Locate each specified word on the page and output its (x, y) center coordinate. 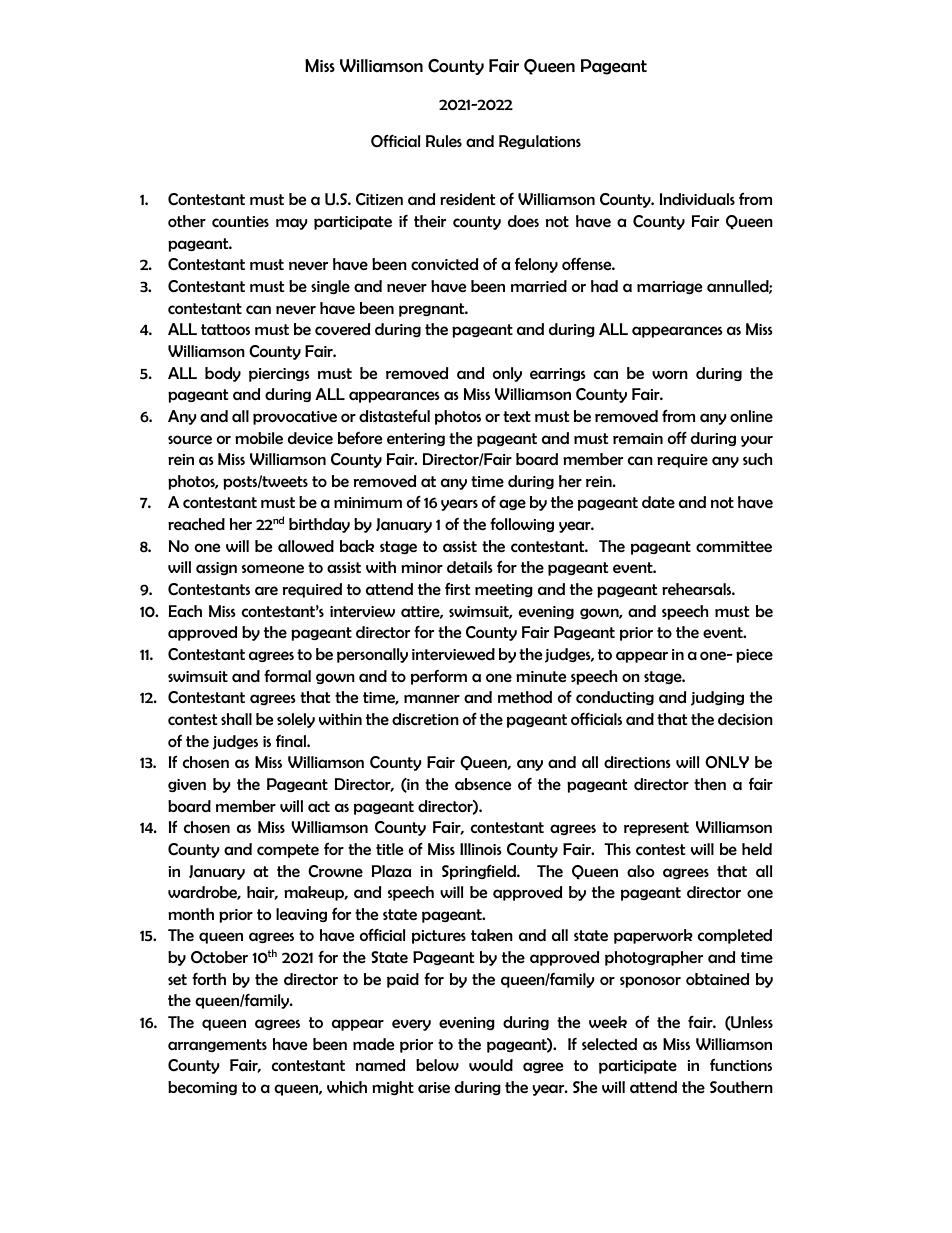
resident (467, 199)
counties (240, 221)
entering (416, 439)
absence (483, 784)
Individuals (697, 199)
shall (236, 719)
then (710, 784)
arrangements (217, 1045)
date (658, 502)
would (491, 1065)
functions (741, 1064)
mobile (259, 438)
